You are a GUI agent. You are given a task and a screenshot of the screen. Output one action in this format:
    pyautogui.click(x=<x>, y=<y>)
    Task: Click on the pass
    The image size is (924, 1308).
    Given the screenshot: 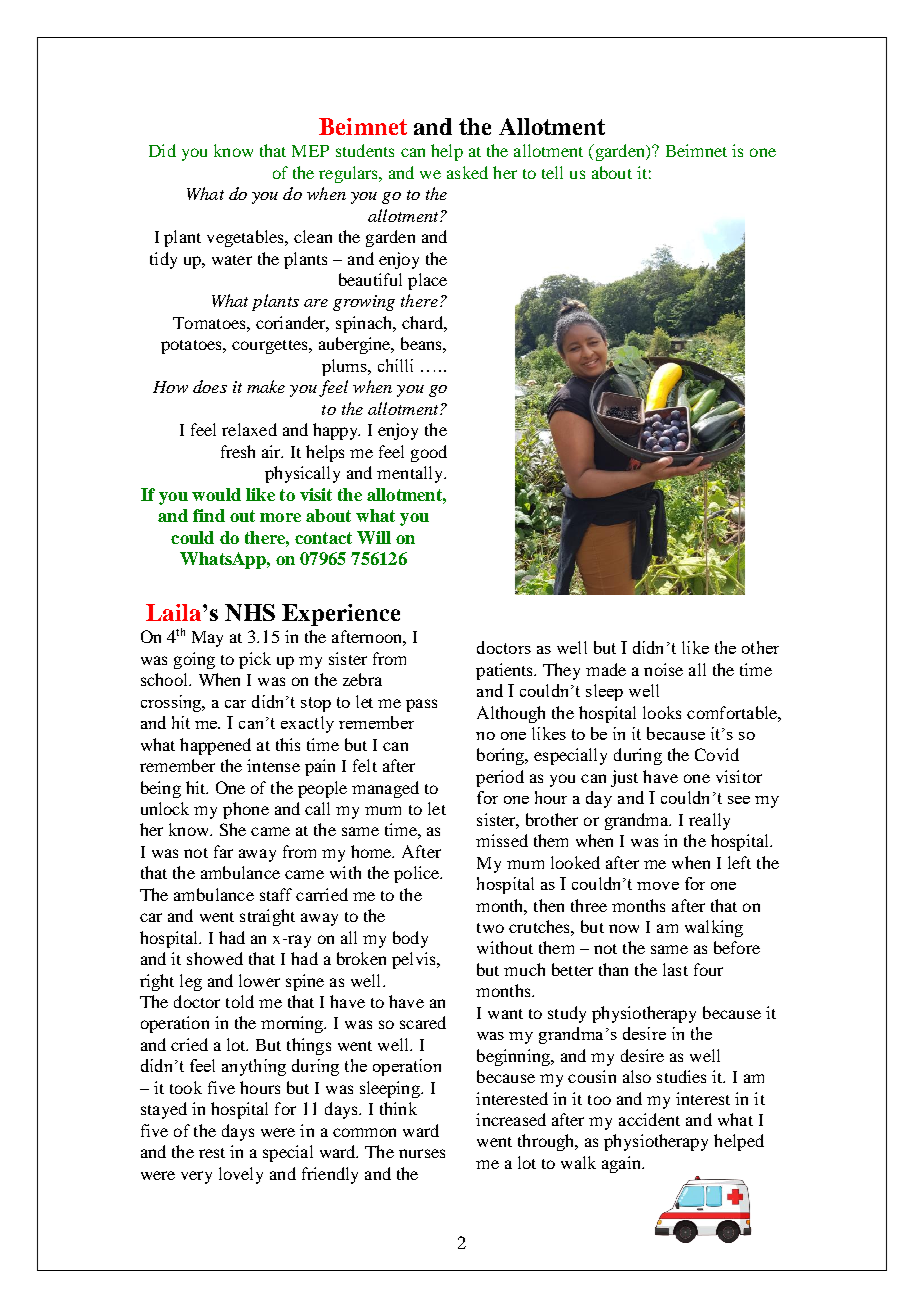 What is the action you would take?
    pyautogui.click(x=421, y=705)
